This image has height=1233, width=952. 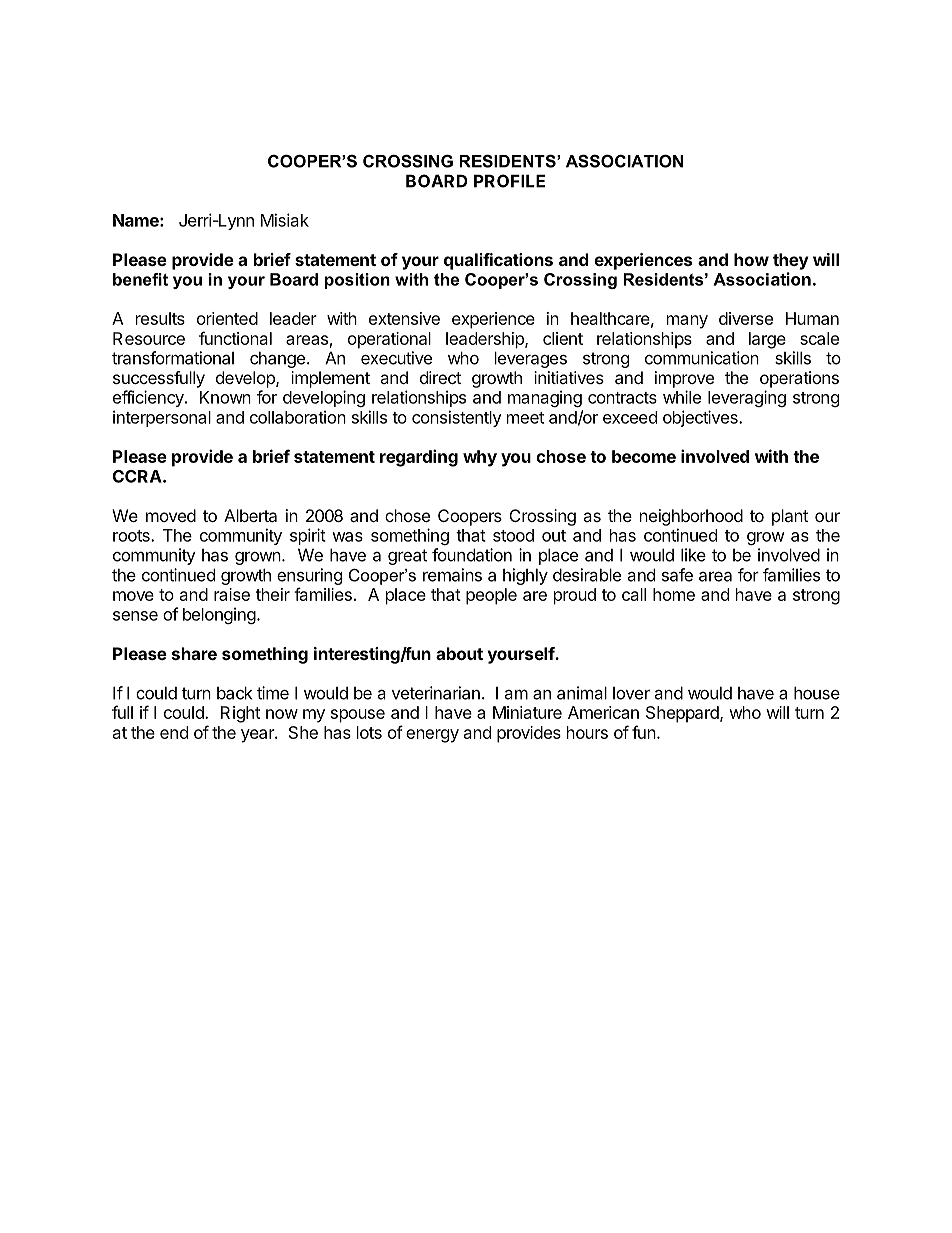 What do you see at coordinates (472, 555) in the image?
I see `foundation` at bounding box center [472, 555].
